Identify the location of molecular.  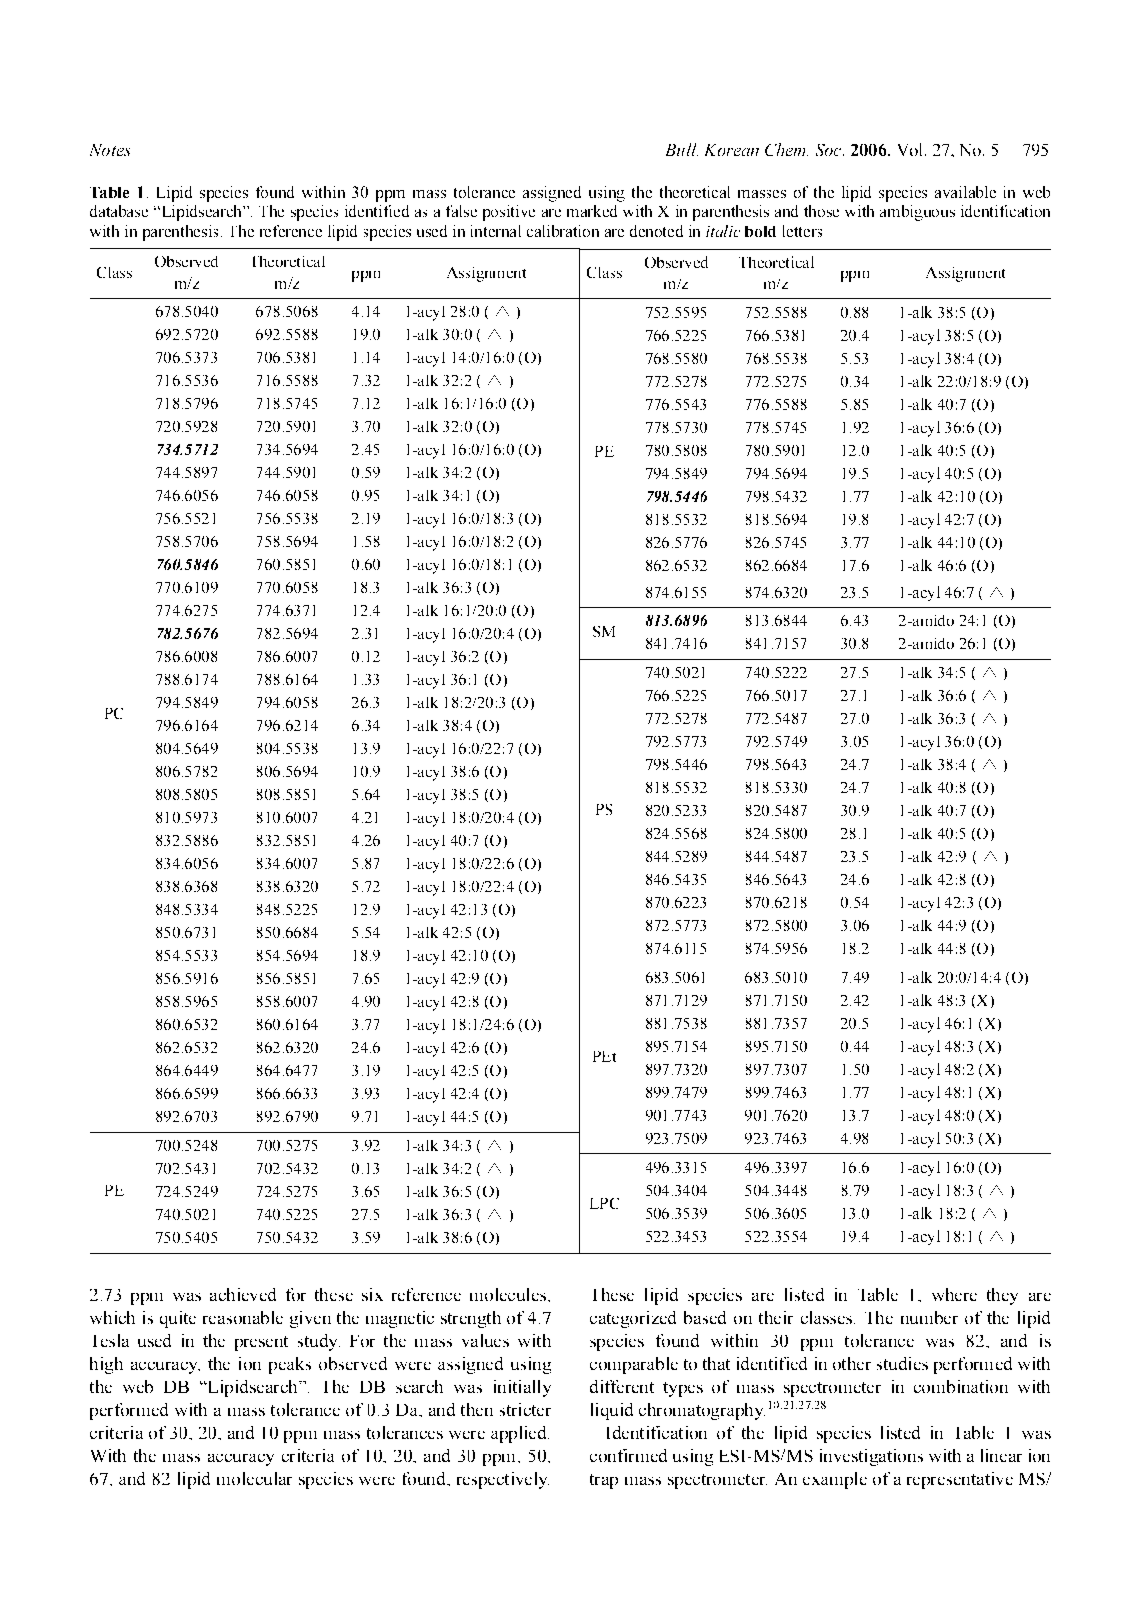
(254, 1478).
